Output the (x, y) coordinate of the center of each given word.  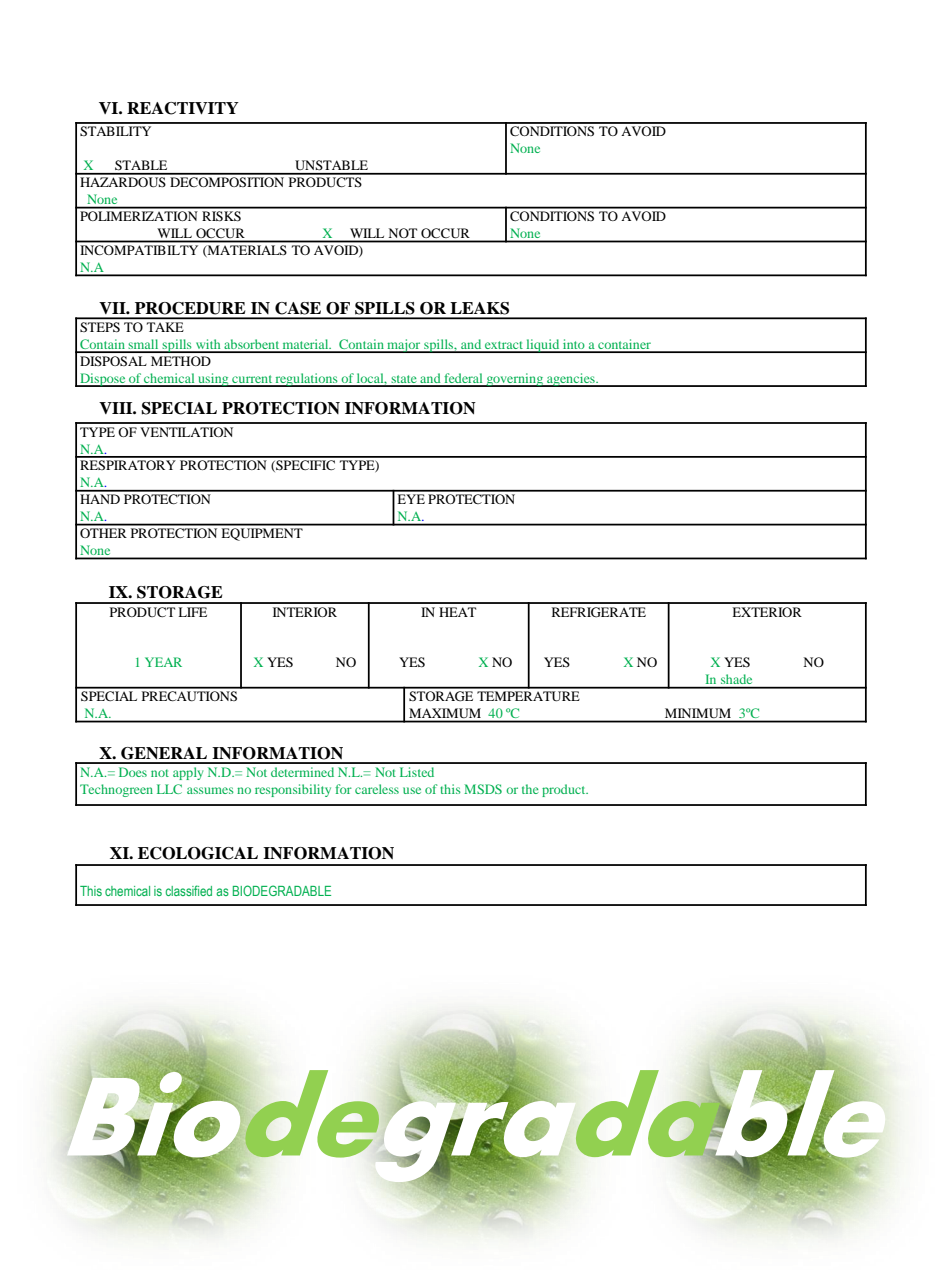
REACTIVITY (183, 108)
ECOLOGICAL (198, 853)
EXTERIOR (767, 612)
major (404, 346)
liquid (543, 346)
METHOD (181, 361)
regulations (306, 380)
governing (515, 380)
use (412, 790)
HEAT (457, 612)
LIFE (192, 612)
